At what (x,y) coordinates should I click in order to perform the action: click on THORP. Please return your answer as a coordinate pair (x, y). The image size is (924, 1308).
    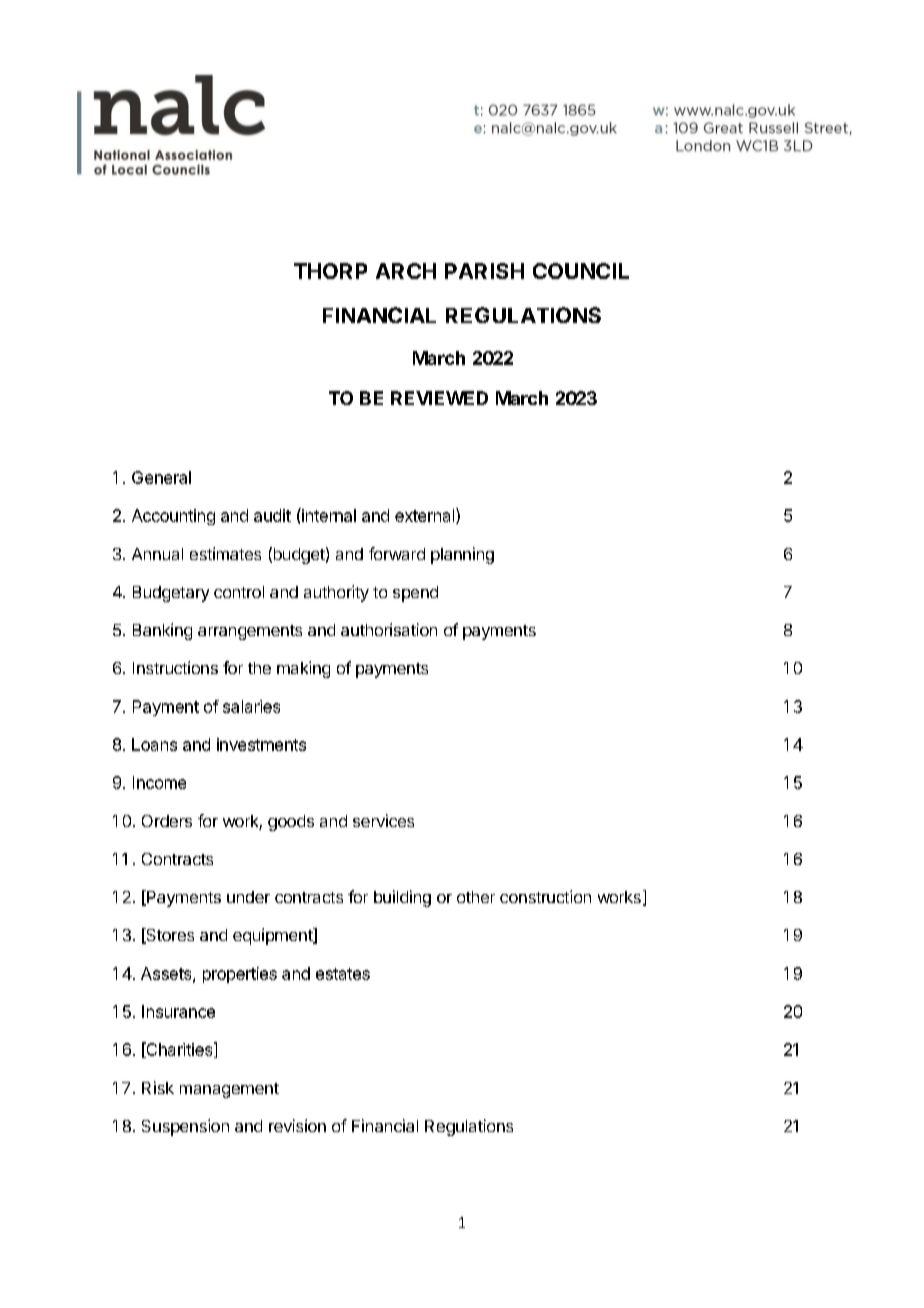
    Looking at the image, I should click on (330, 271).
